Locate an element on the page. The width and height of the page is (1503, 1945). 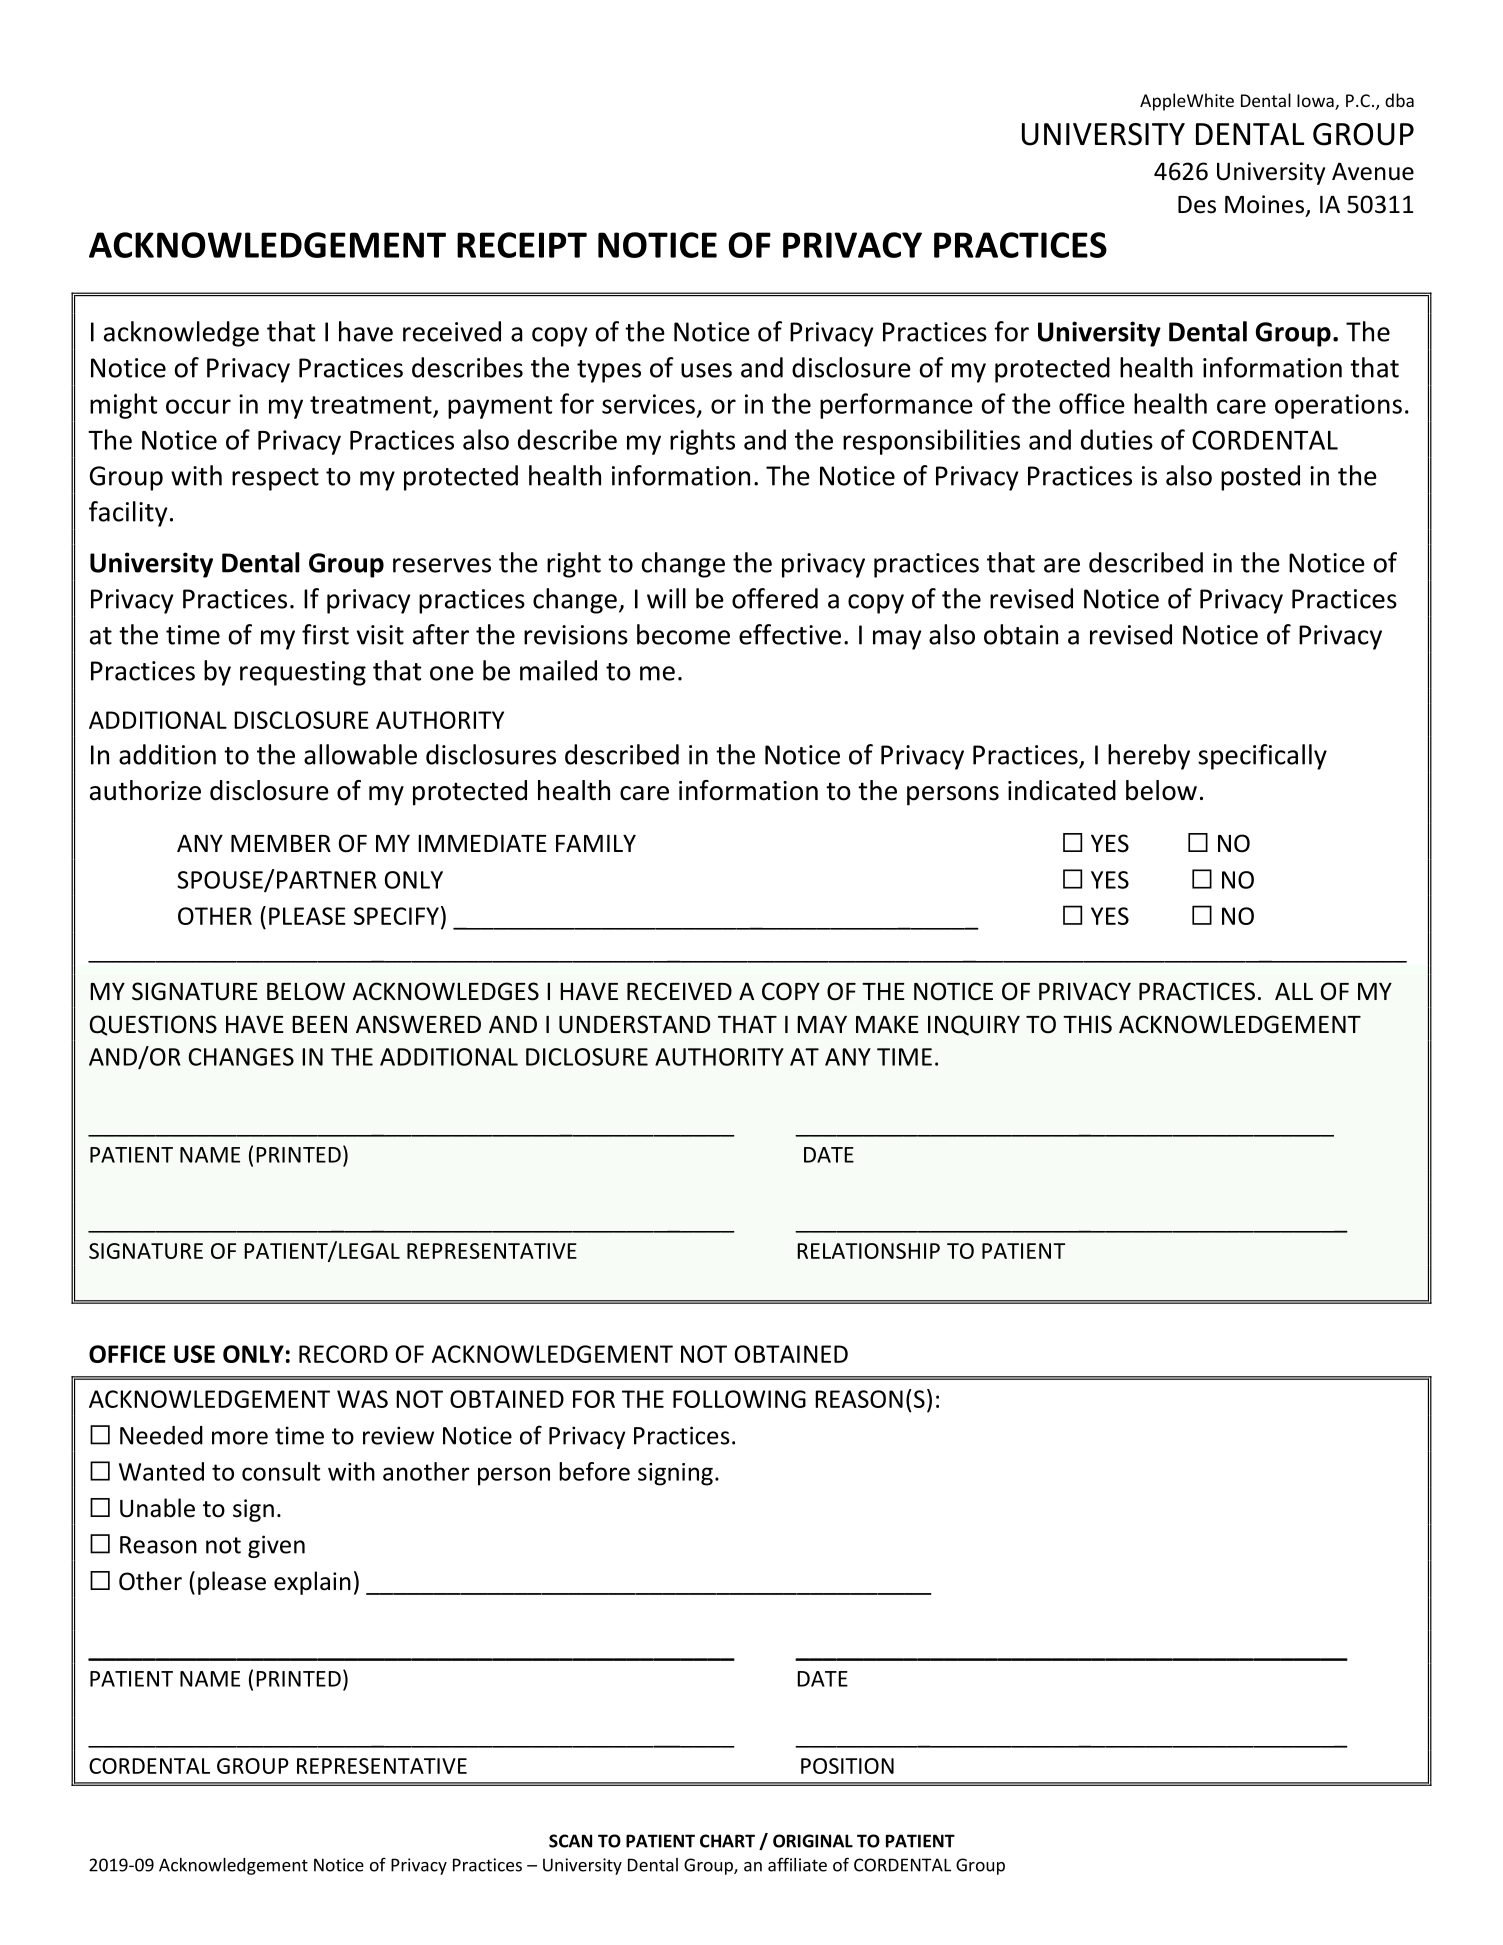
RECEIPT is located at coordinates (522, 245).
